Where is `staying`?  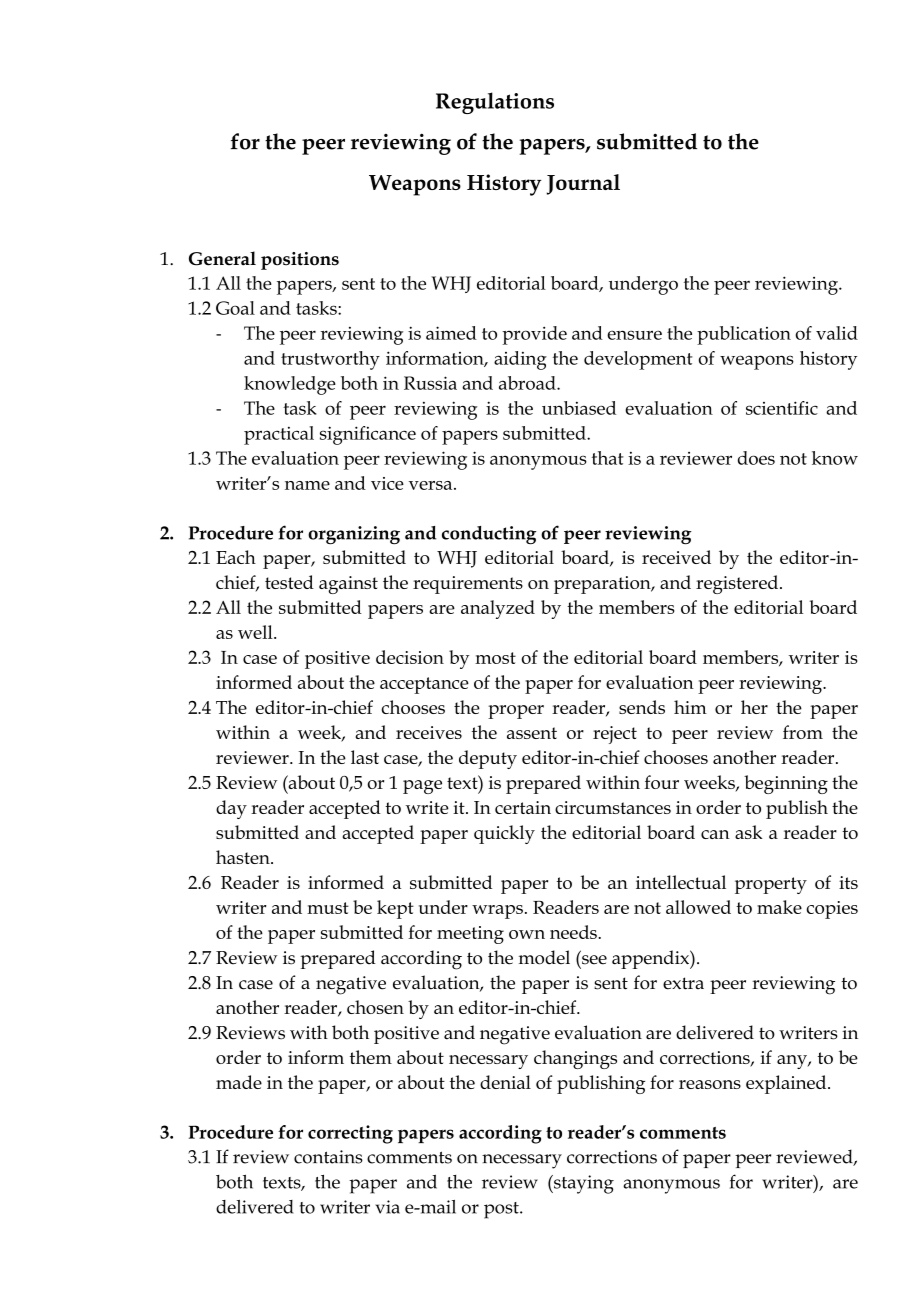
staying is located at coordinates (583, 1184).
